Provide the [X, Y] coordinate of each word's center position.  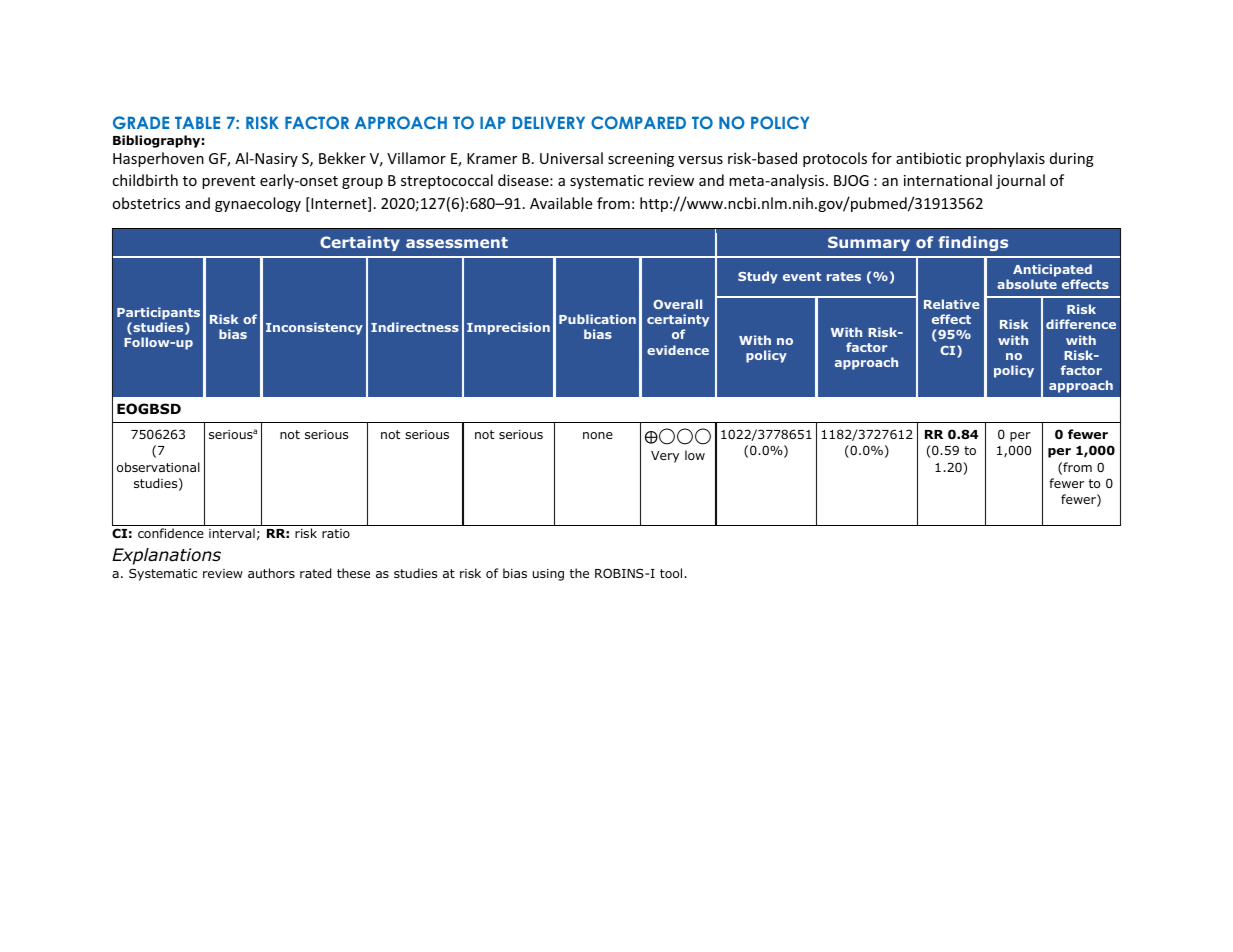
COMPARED [638, 122]
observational [158, 467]
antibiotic [928, 158]
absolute [1027, 284]
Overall [677, 304]
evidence [678, 350]
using [548, 575]
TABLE [197, 122]
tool [672, 573]
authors [271, 573]
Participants [158, 313]
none [598, 435]
